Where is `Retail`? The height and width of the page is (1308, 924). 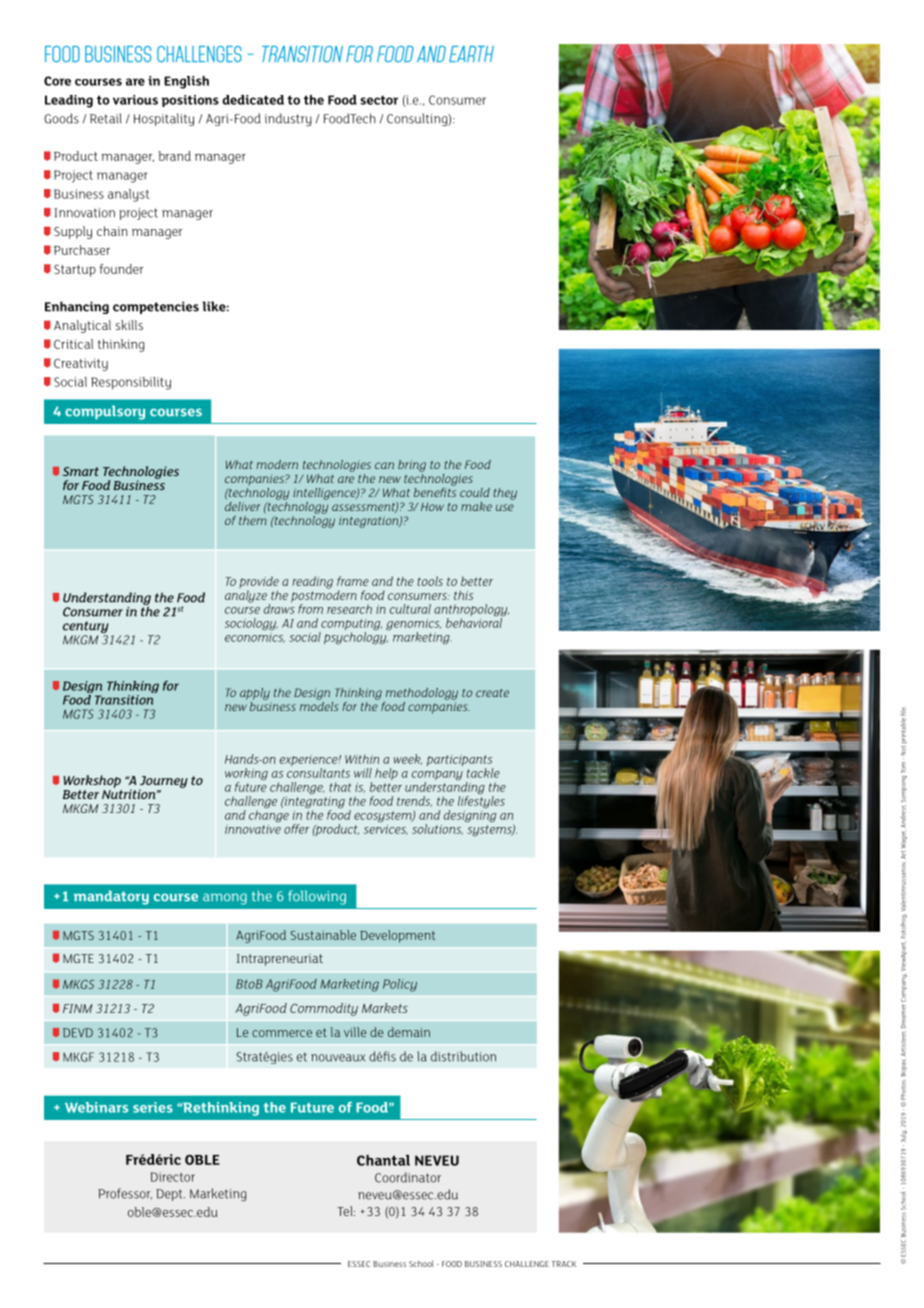 Retail is located at coordinates (106, 118).
